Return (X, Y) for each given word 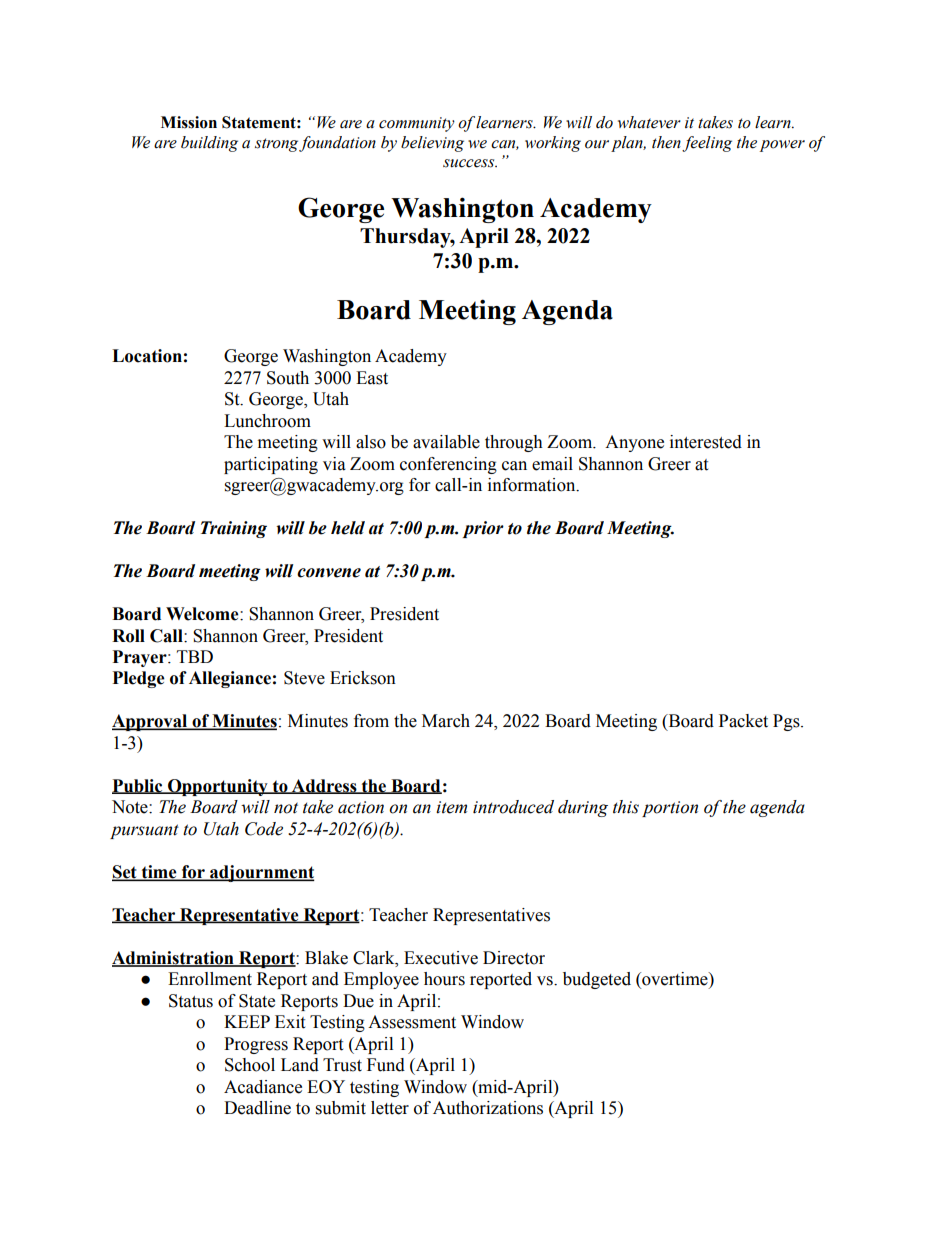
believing (432, 144)
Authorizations (488, 1108)
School (250, 1065)
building (209, 144)
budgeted (597, 980)
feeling (707, 144)
